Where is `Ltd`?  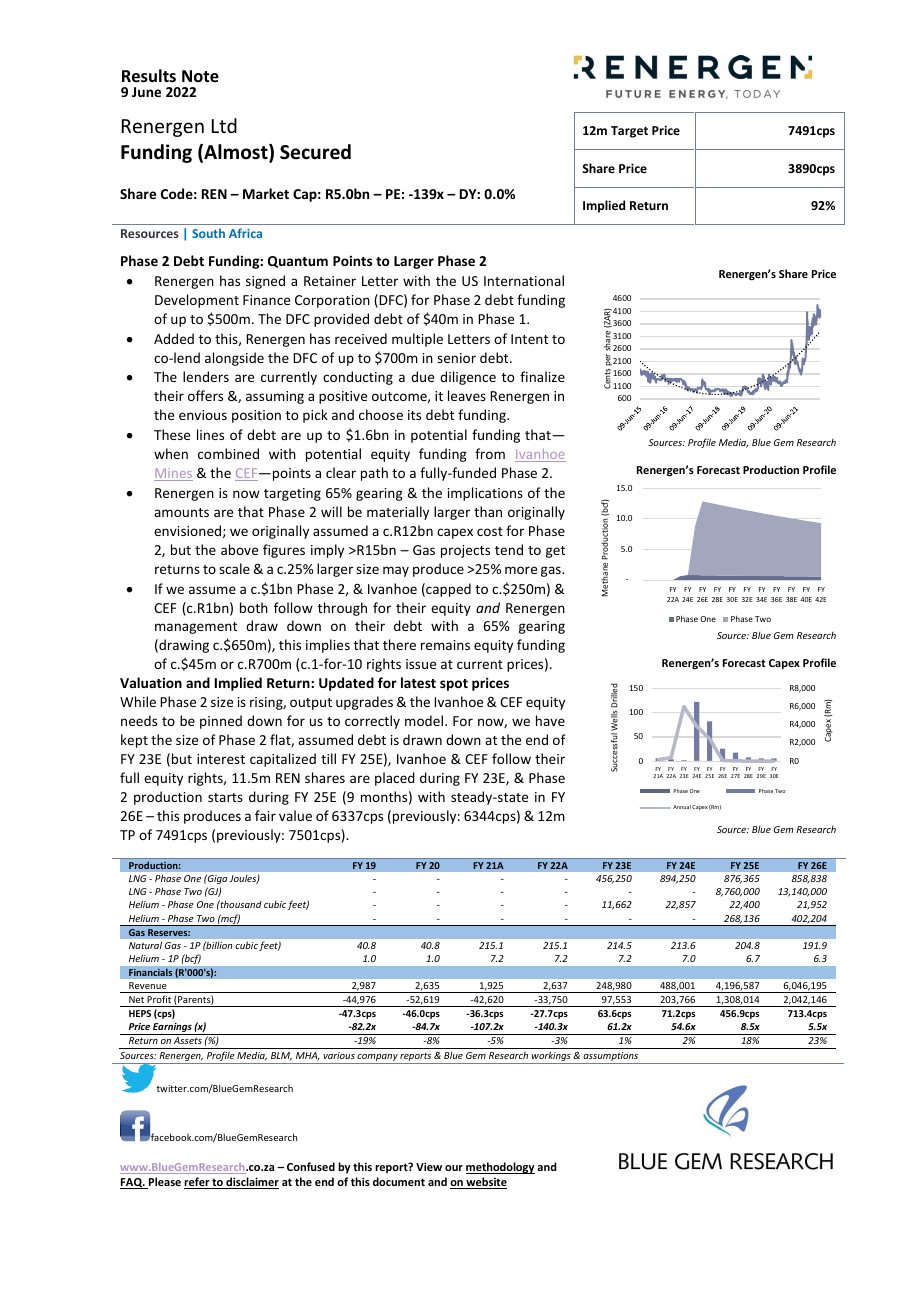 Ltd is located at coordinates (224, 125).
